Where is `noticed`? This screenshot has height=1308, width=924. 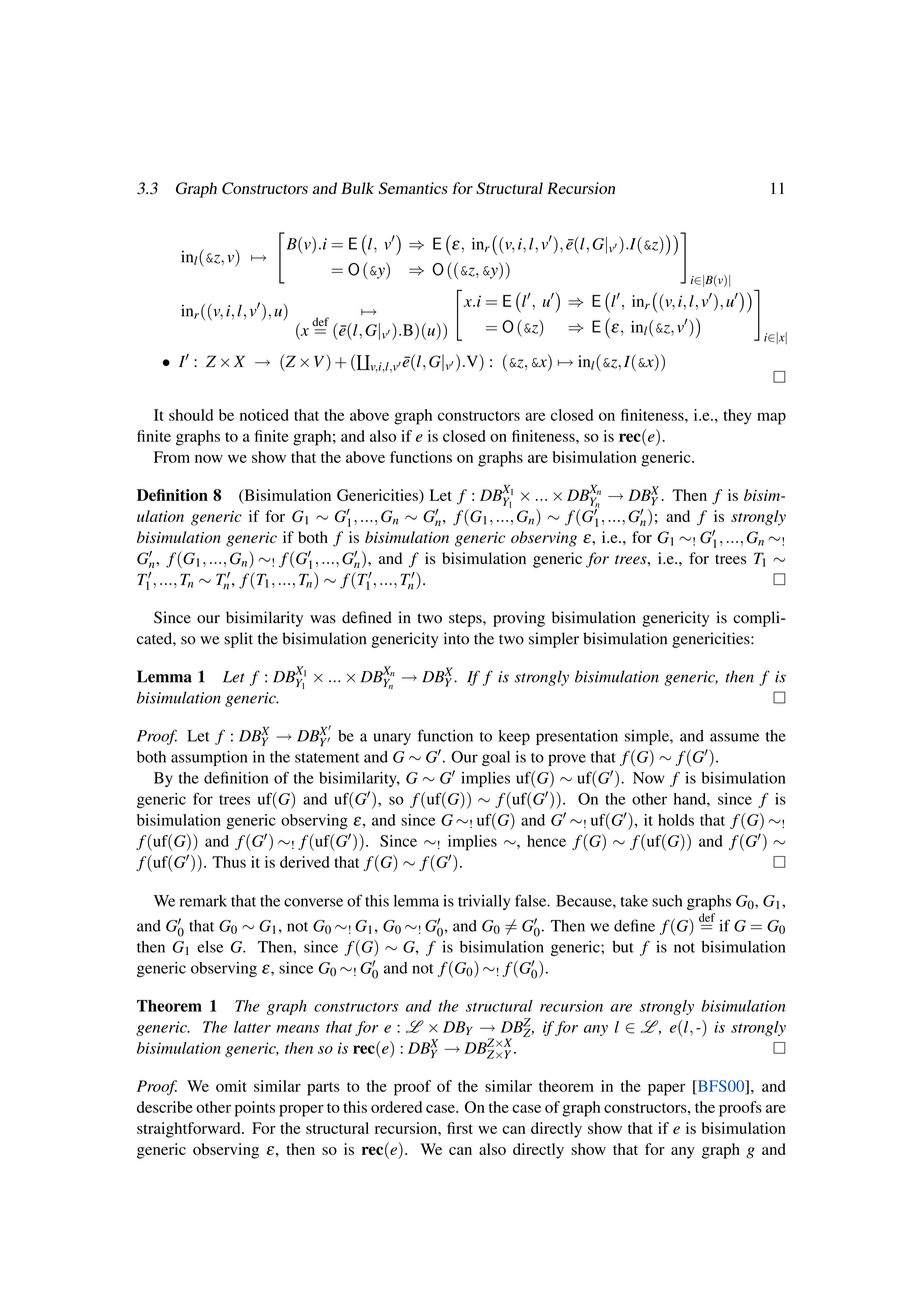 noticed is located at coordinates (264, 415).
